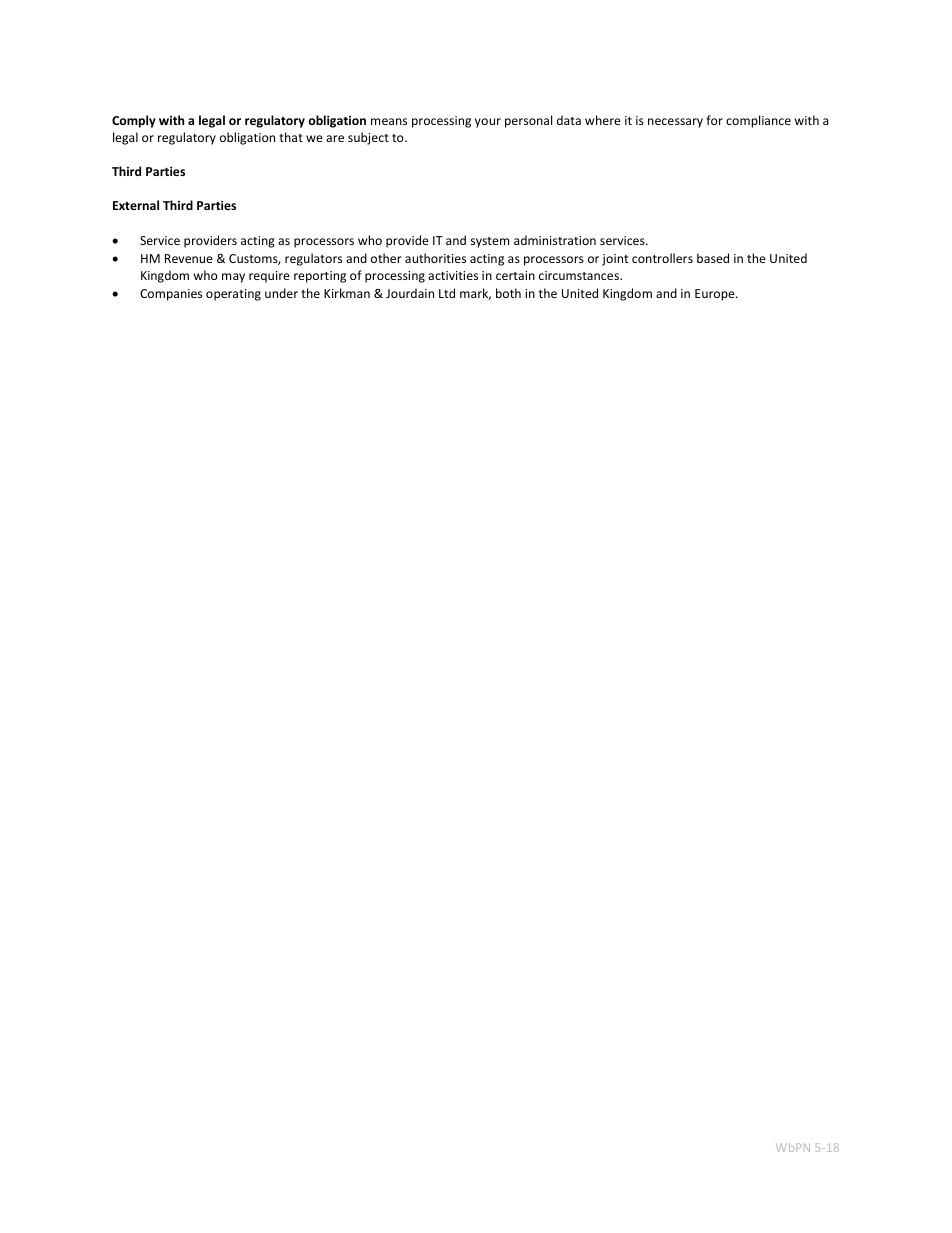  I want to click on your, so click(488, 123).
